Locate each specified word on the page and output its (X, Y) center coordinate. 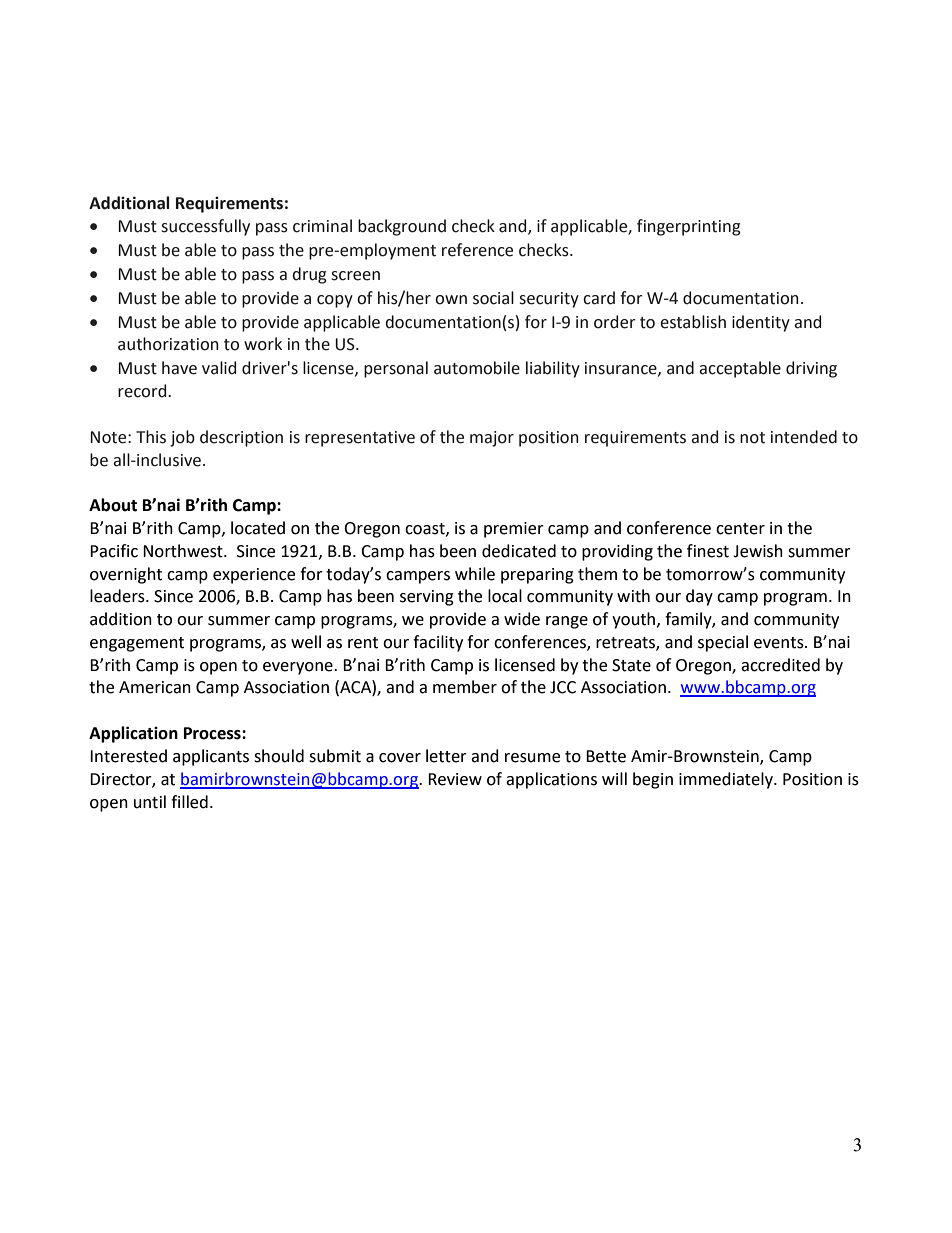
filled (189, 802)
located (258, 528)
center (740, 529)
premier (514, 530)
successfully (205, 227)
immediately (727, 780)
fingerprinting (689, 227)
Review (455, 779)
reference (477, 250)
